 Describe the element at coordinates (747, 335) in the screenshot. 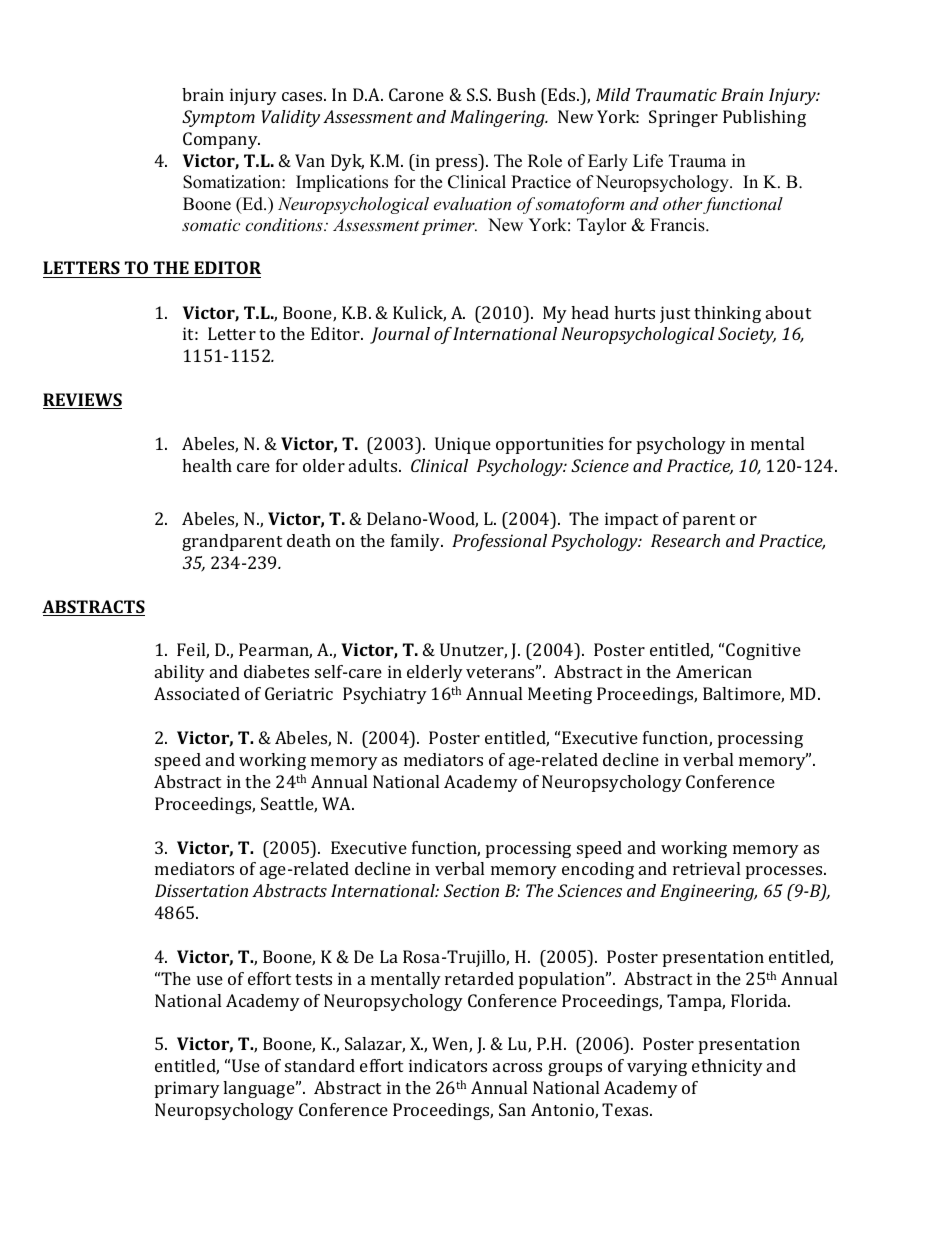

I see `Society` at that location.
